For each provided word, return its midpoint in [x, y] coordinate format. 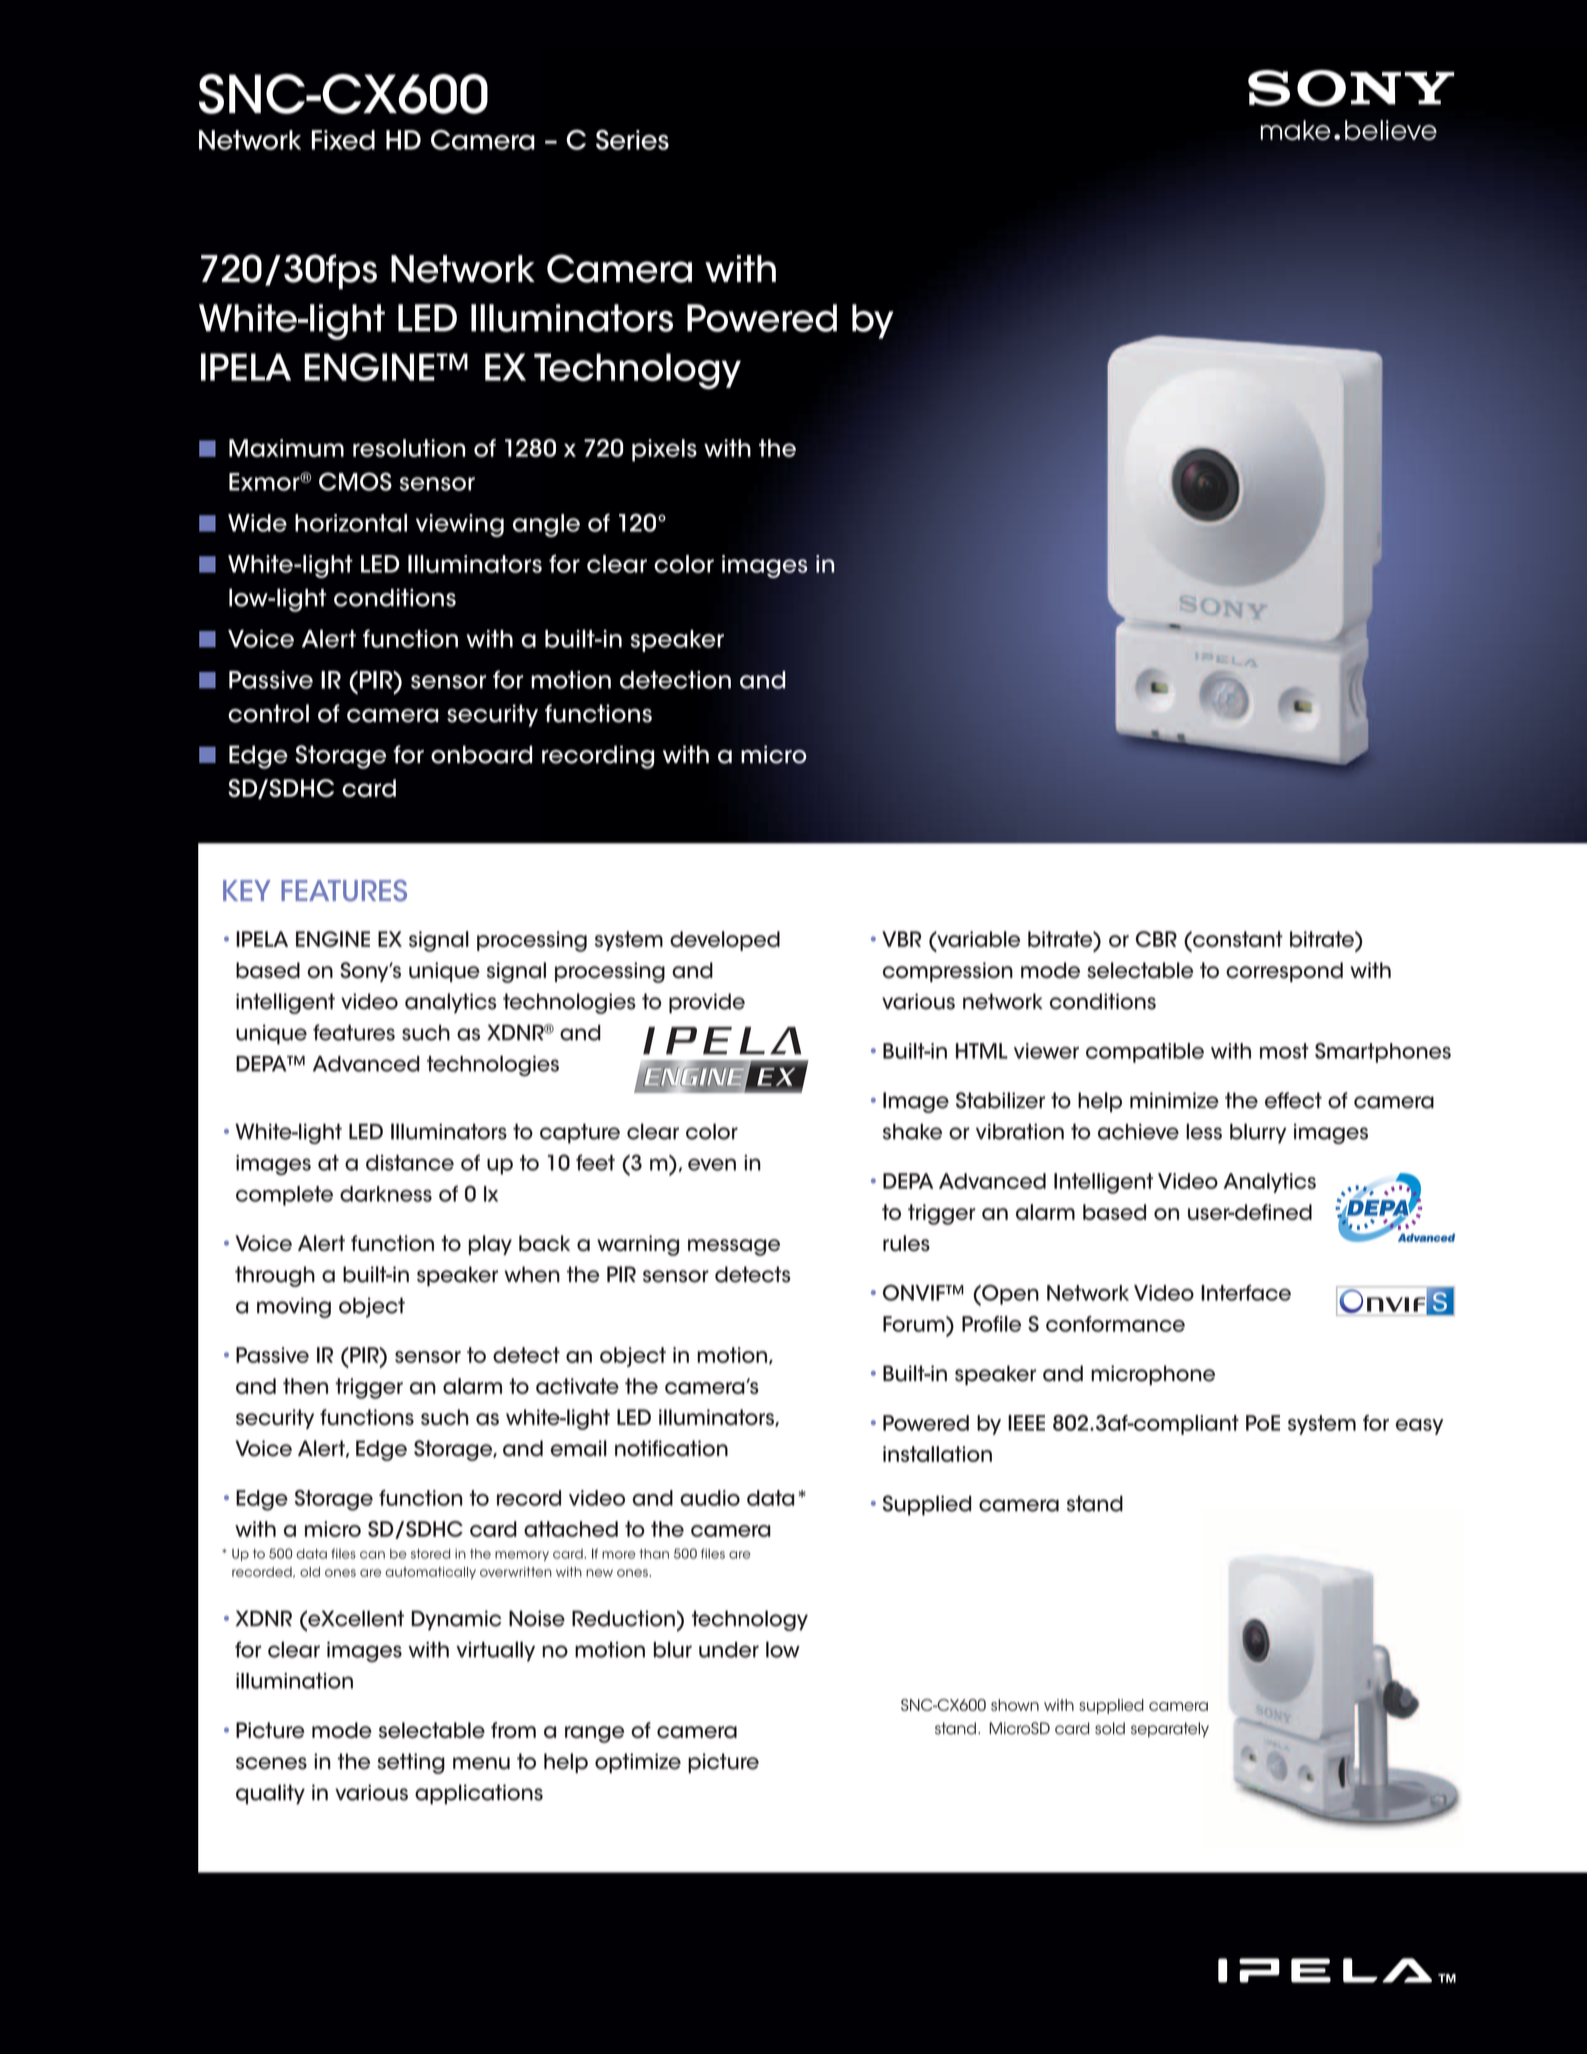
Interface [1246, 1293]
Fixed [343, 140]
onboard [481, 754]
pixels [664, 450]
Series [632, 139]
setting [411, 1763]
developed [725, 941]
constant [1237, 939]
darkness [386, 1194]
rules [906, 1243]
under [729, 1650]
